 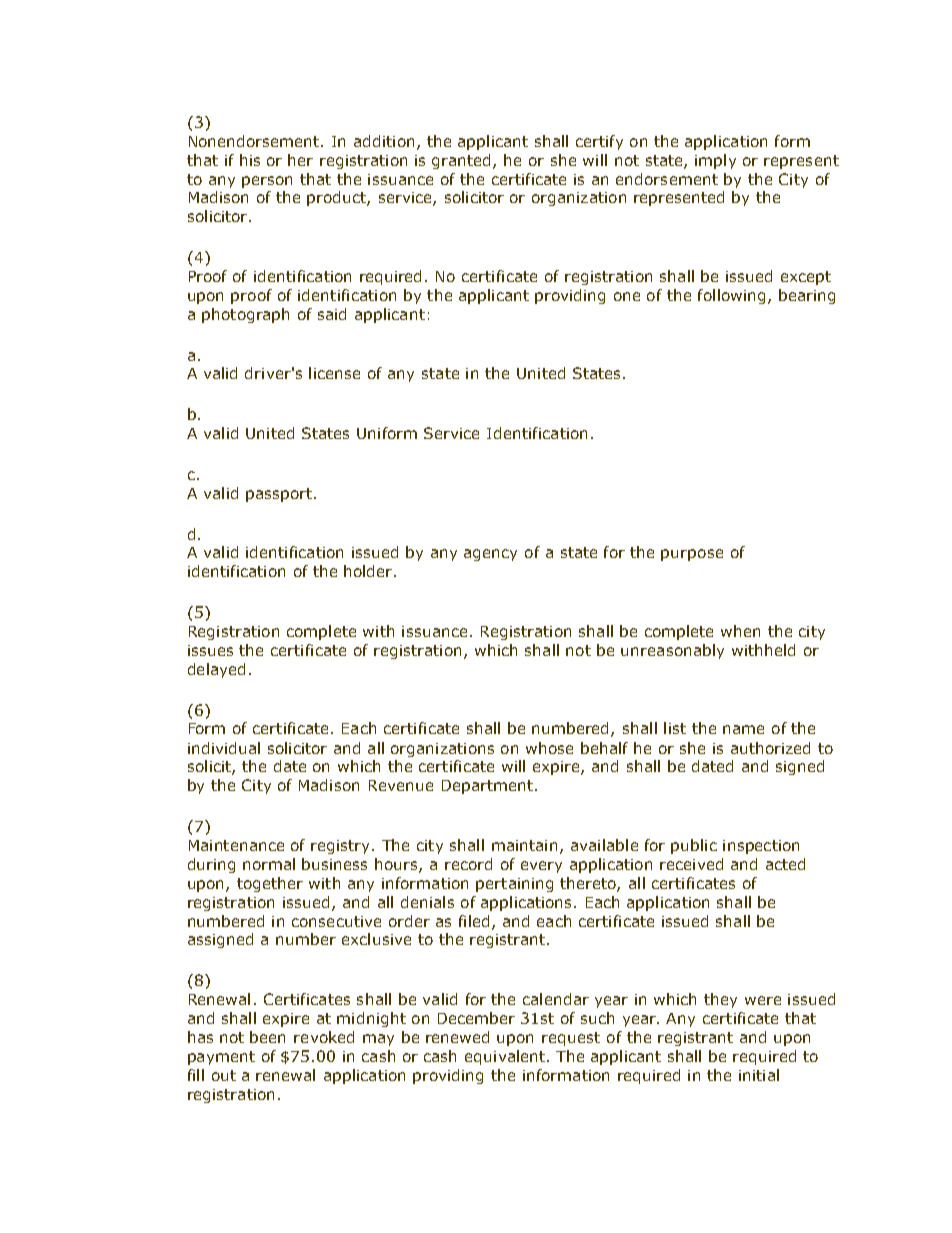 What do you see at coordinates (740, 631) in the document?
I see `when` at bounding box center [740, 631].
